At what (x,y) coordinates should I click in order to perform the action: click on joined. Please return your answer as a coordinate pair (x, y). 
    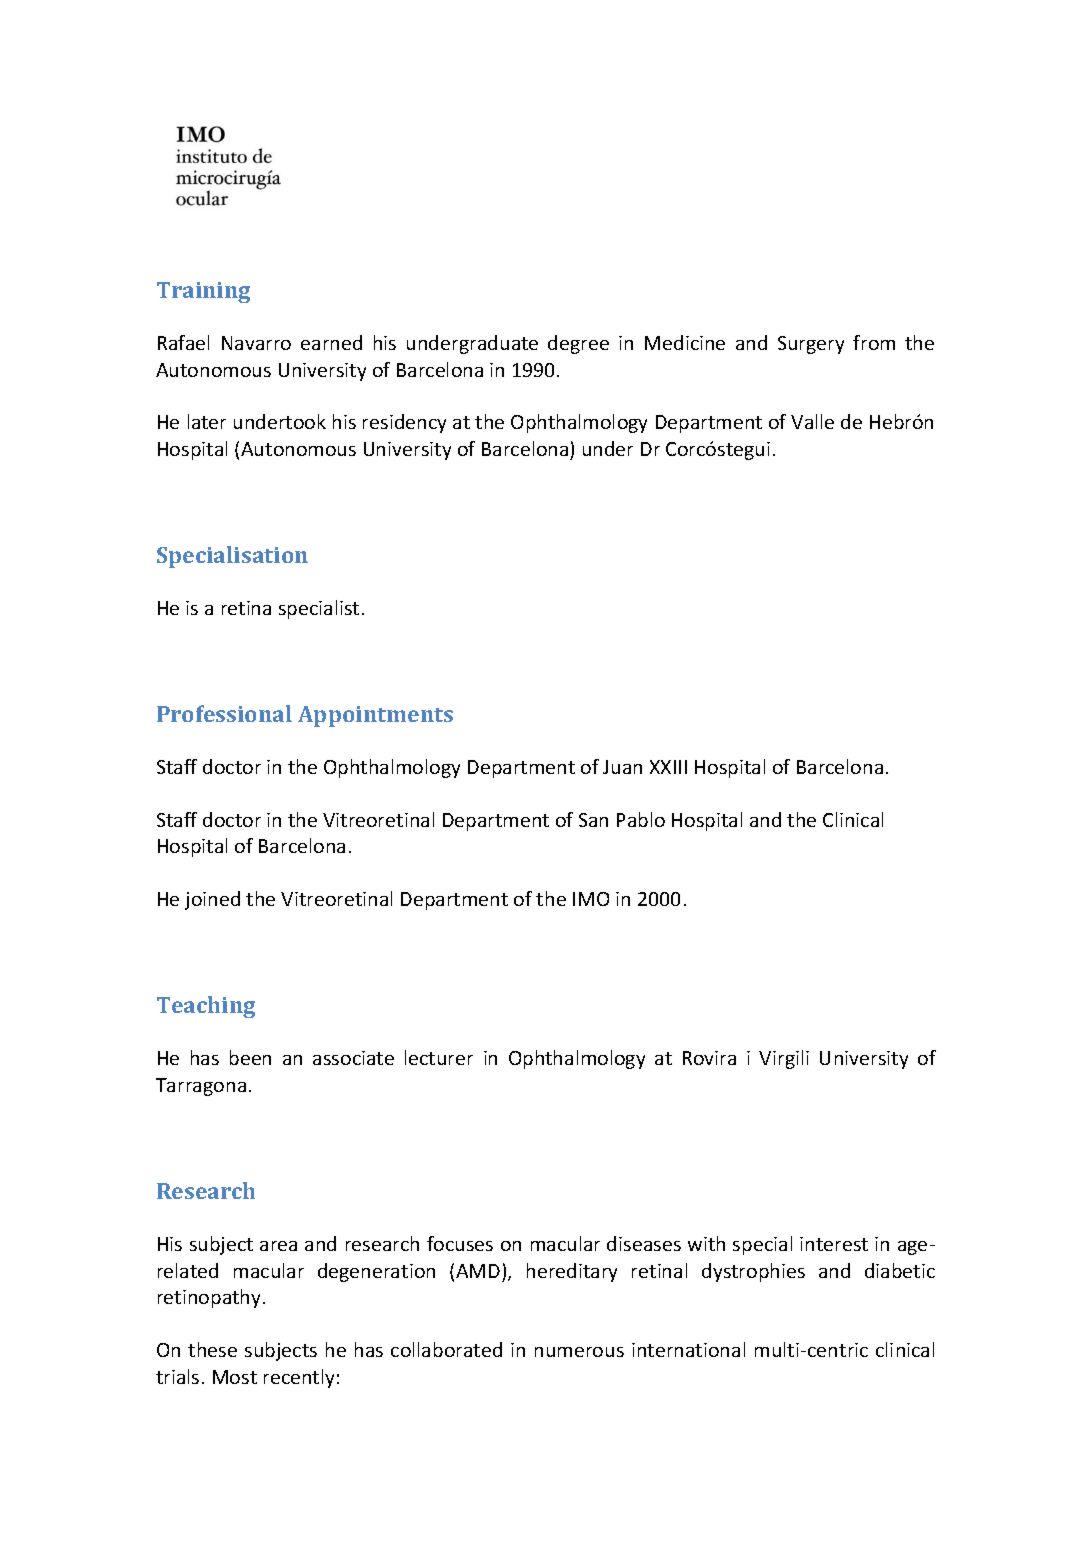
    Looking at the image, I should click on (212, 900).
